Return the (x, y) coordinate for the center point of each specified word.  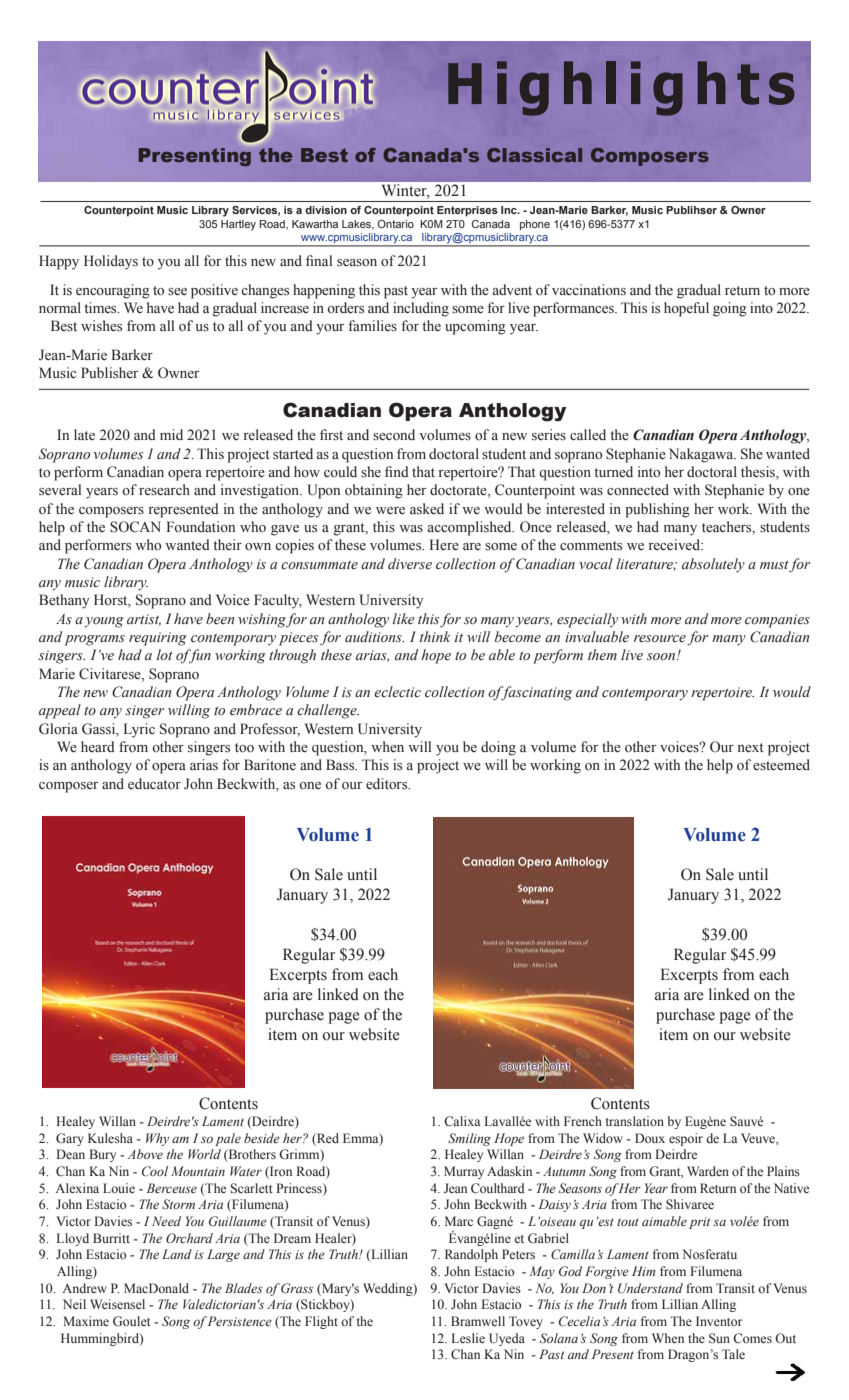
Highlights (621, 88)
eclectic (397, 692)
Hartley (238, 225)
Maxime (86, 1321)
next (751, 748)
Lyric (139, 730)
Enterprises (467, 211)
